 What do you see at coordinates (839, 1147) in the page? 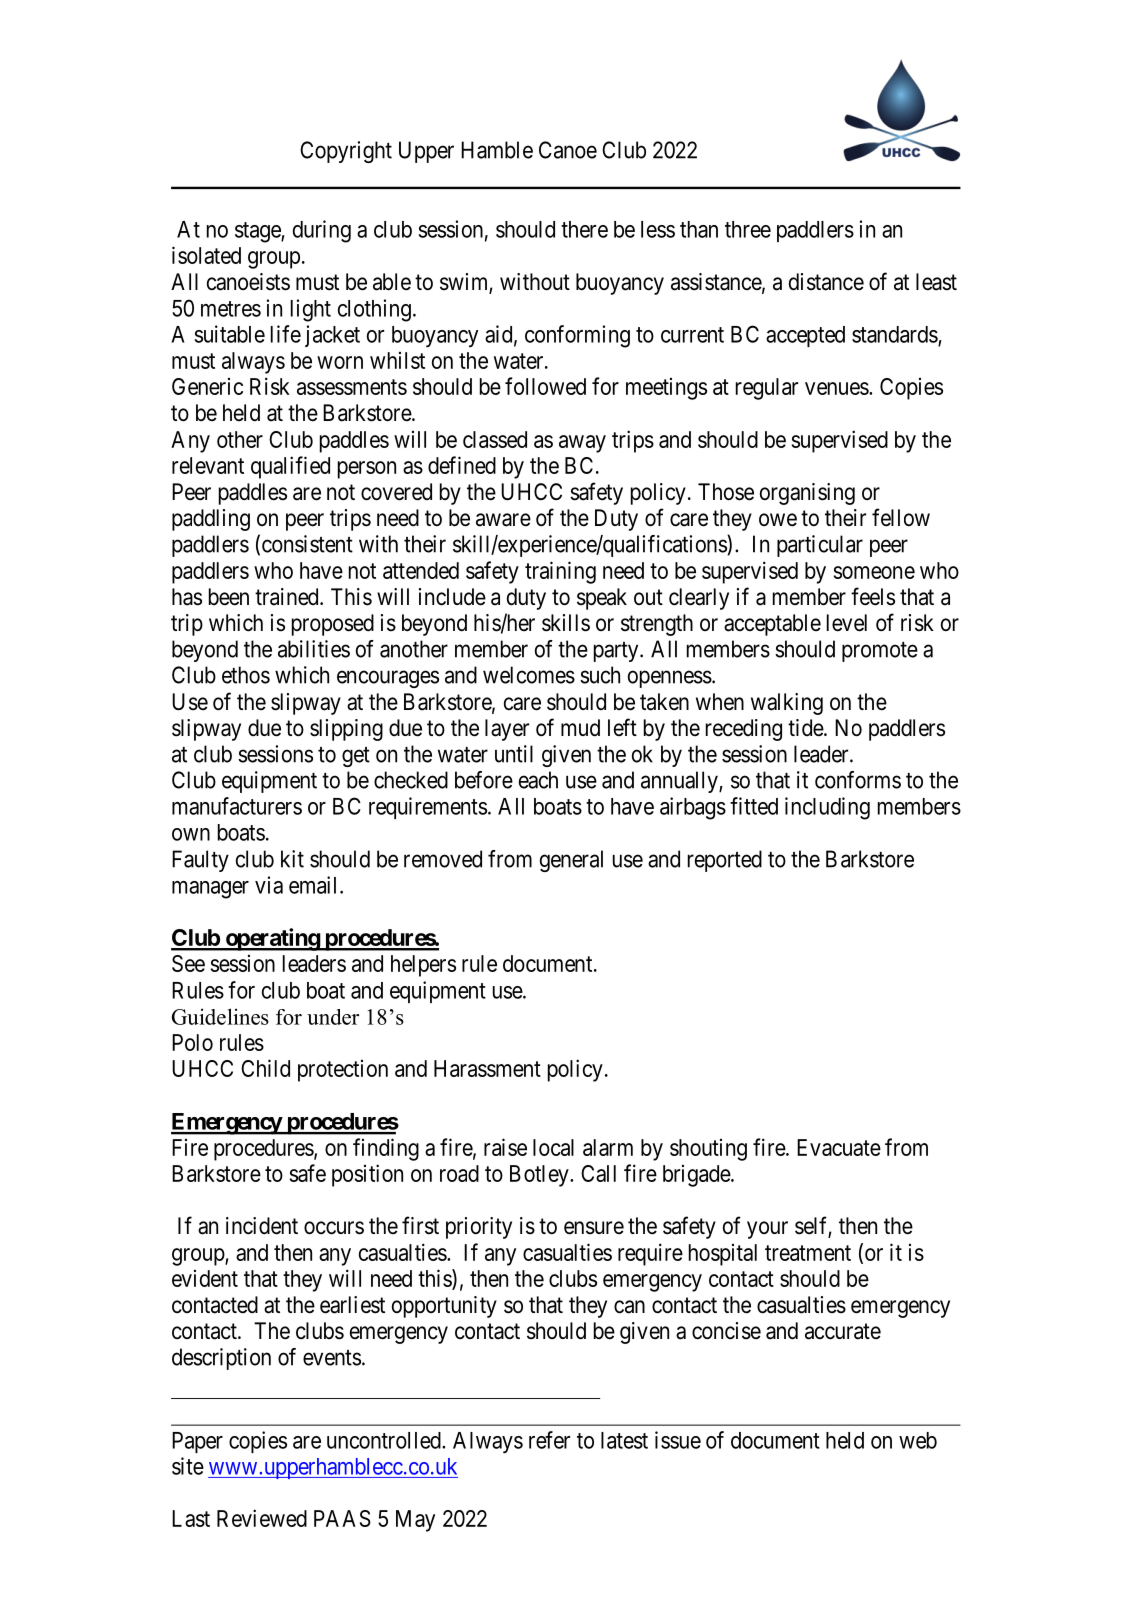
I see `Evacuate` at bounding box center [839, 1147].
